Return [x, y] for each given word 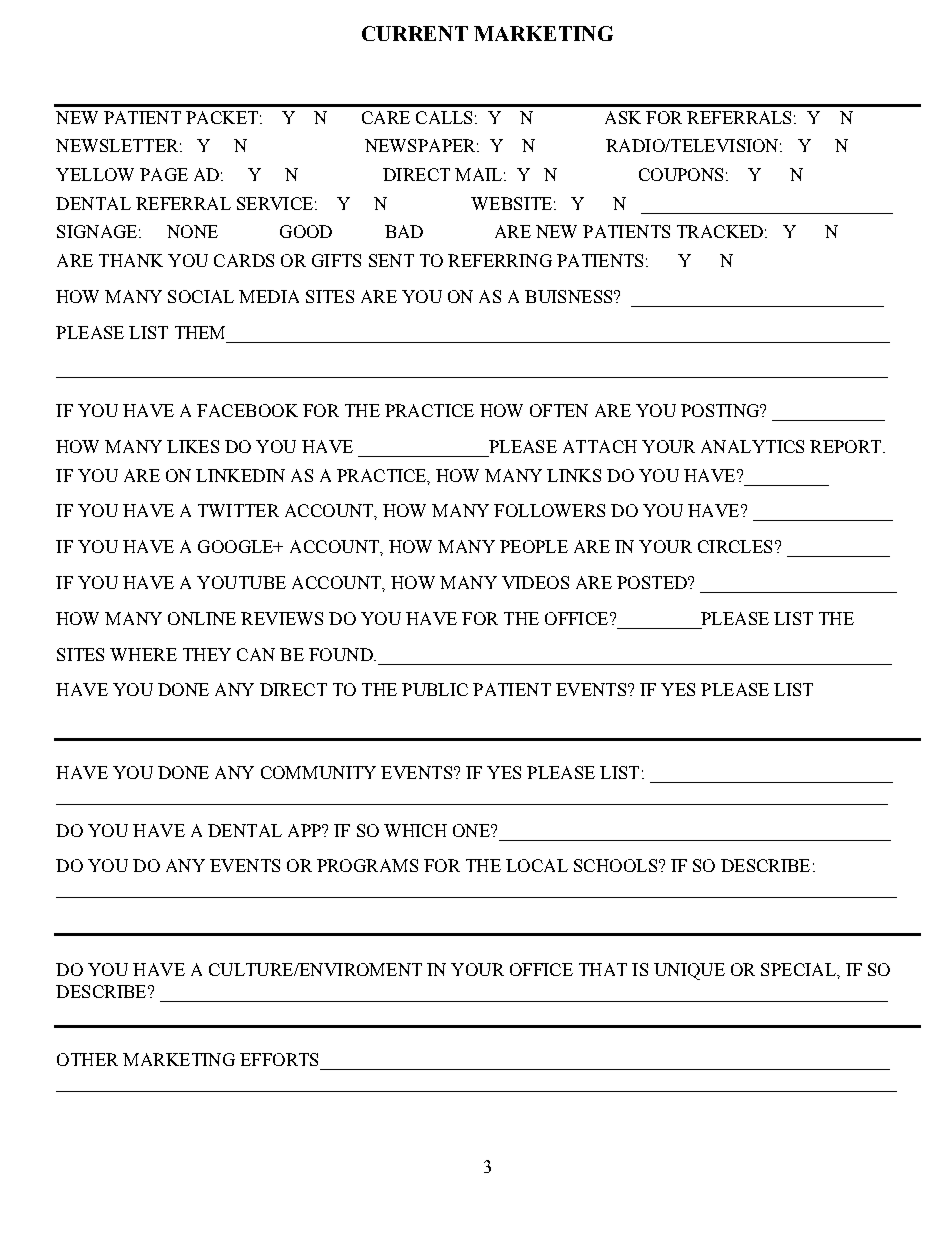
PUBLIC [435, 689]
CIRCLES [735, 546]
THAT [603, 969]
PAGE [164, 174]
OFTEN [559, 410]
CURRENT [415, 33]
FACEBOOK [247, 410]
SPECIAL [799, 969]
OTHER [87, 1059]
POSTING [721, 410]
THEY [207, 654]
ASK [623, 117]
